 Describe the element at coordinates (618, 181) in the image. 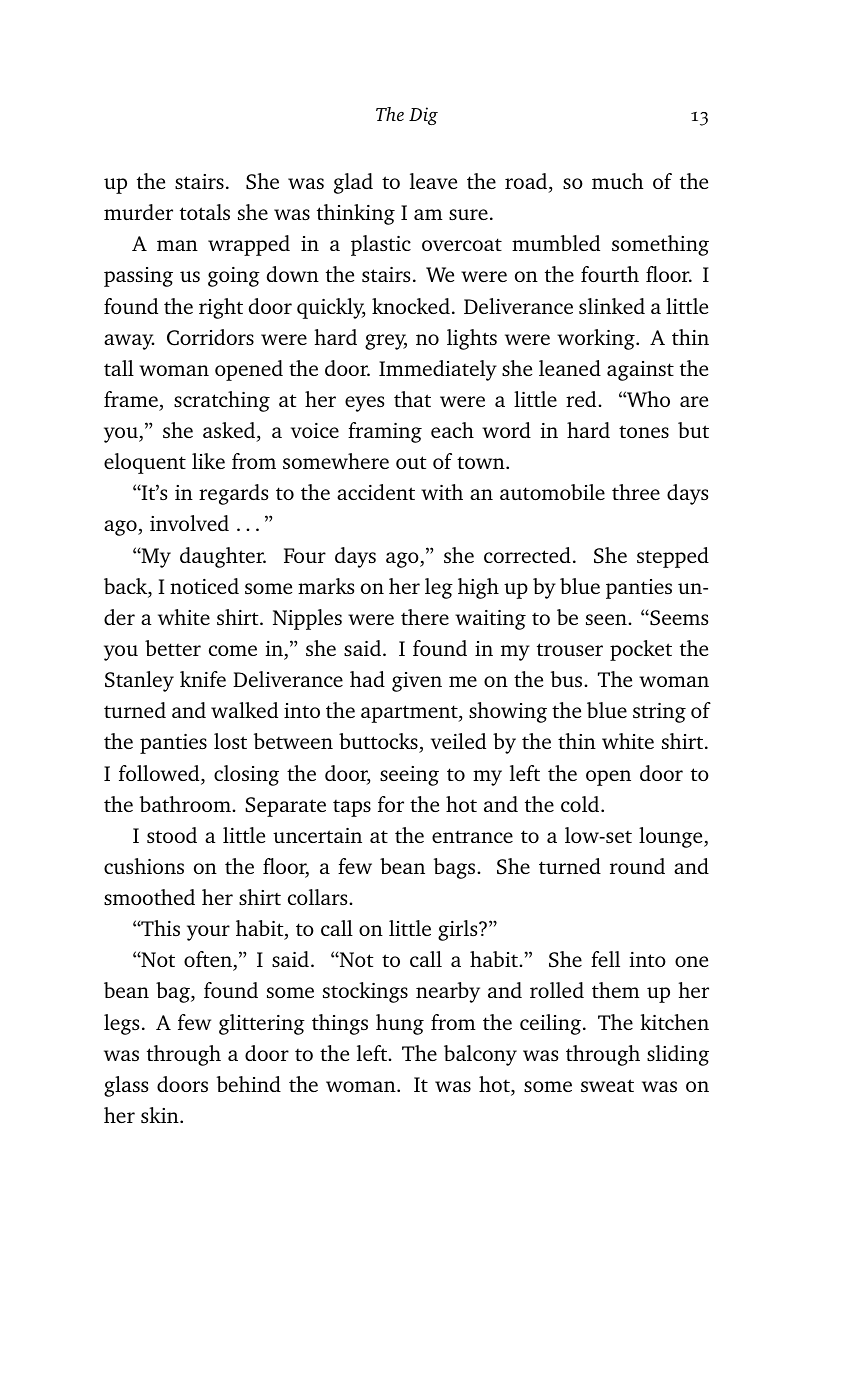

I see `much` at that location.
